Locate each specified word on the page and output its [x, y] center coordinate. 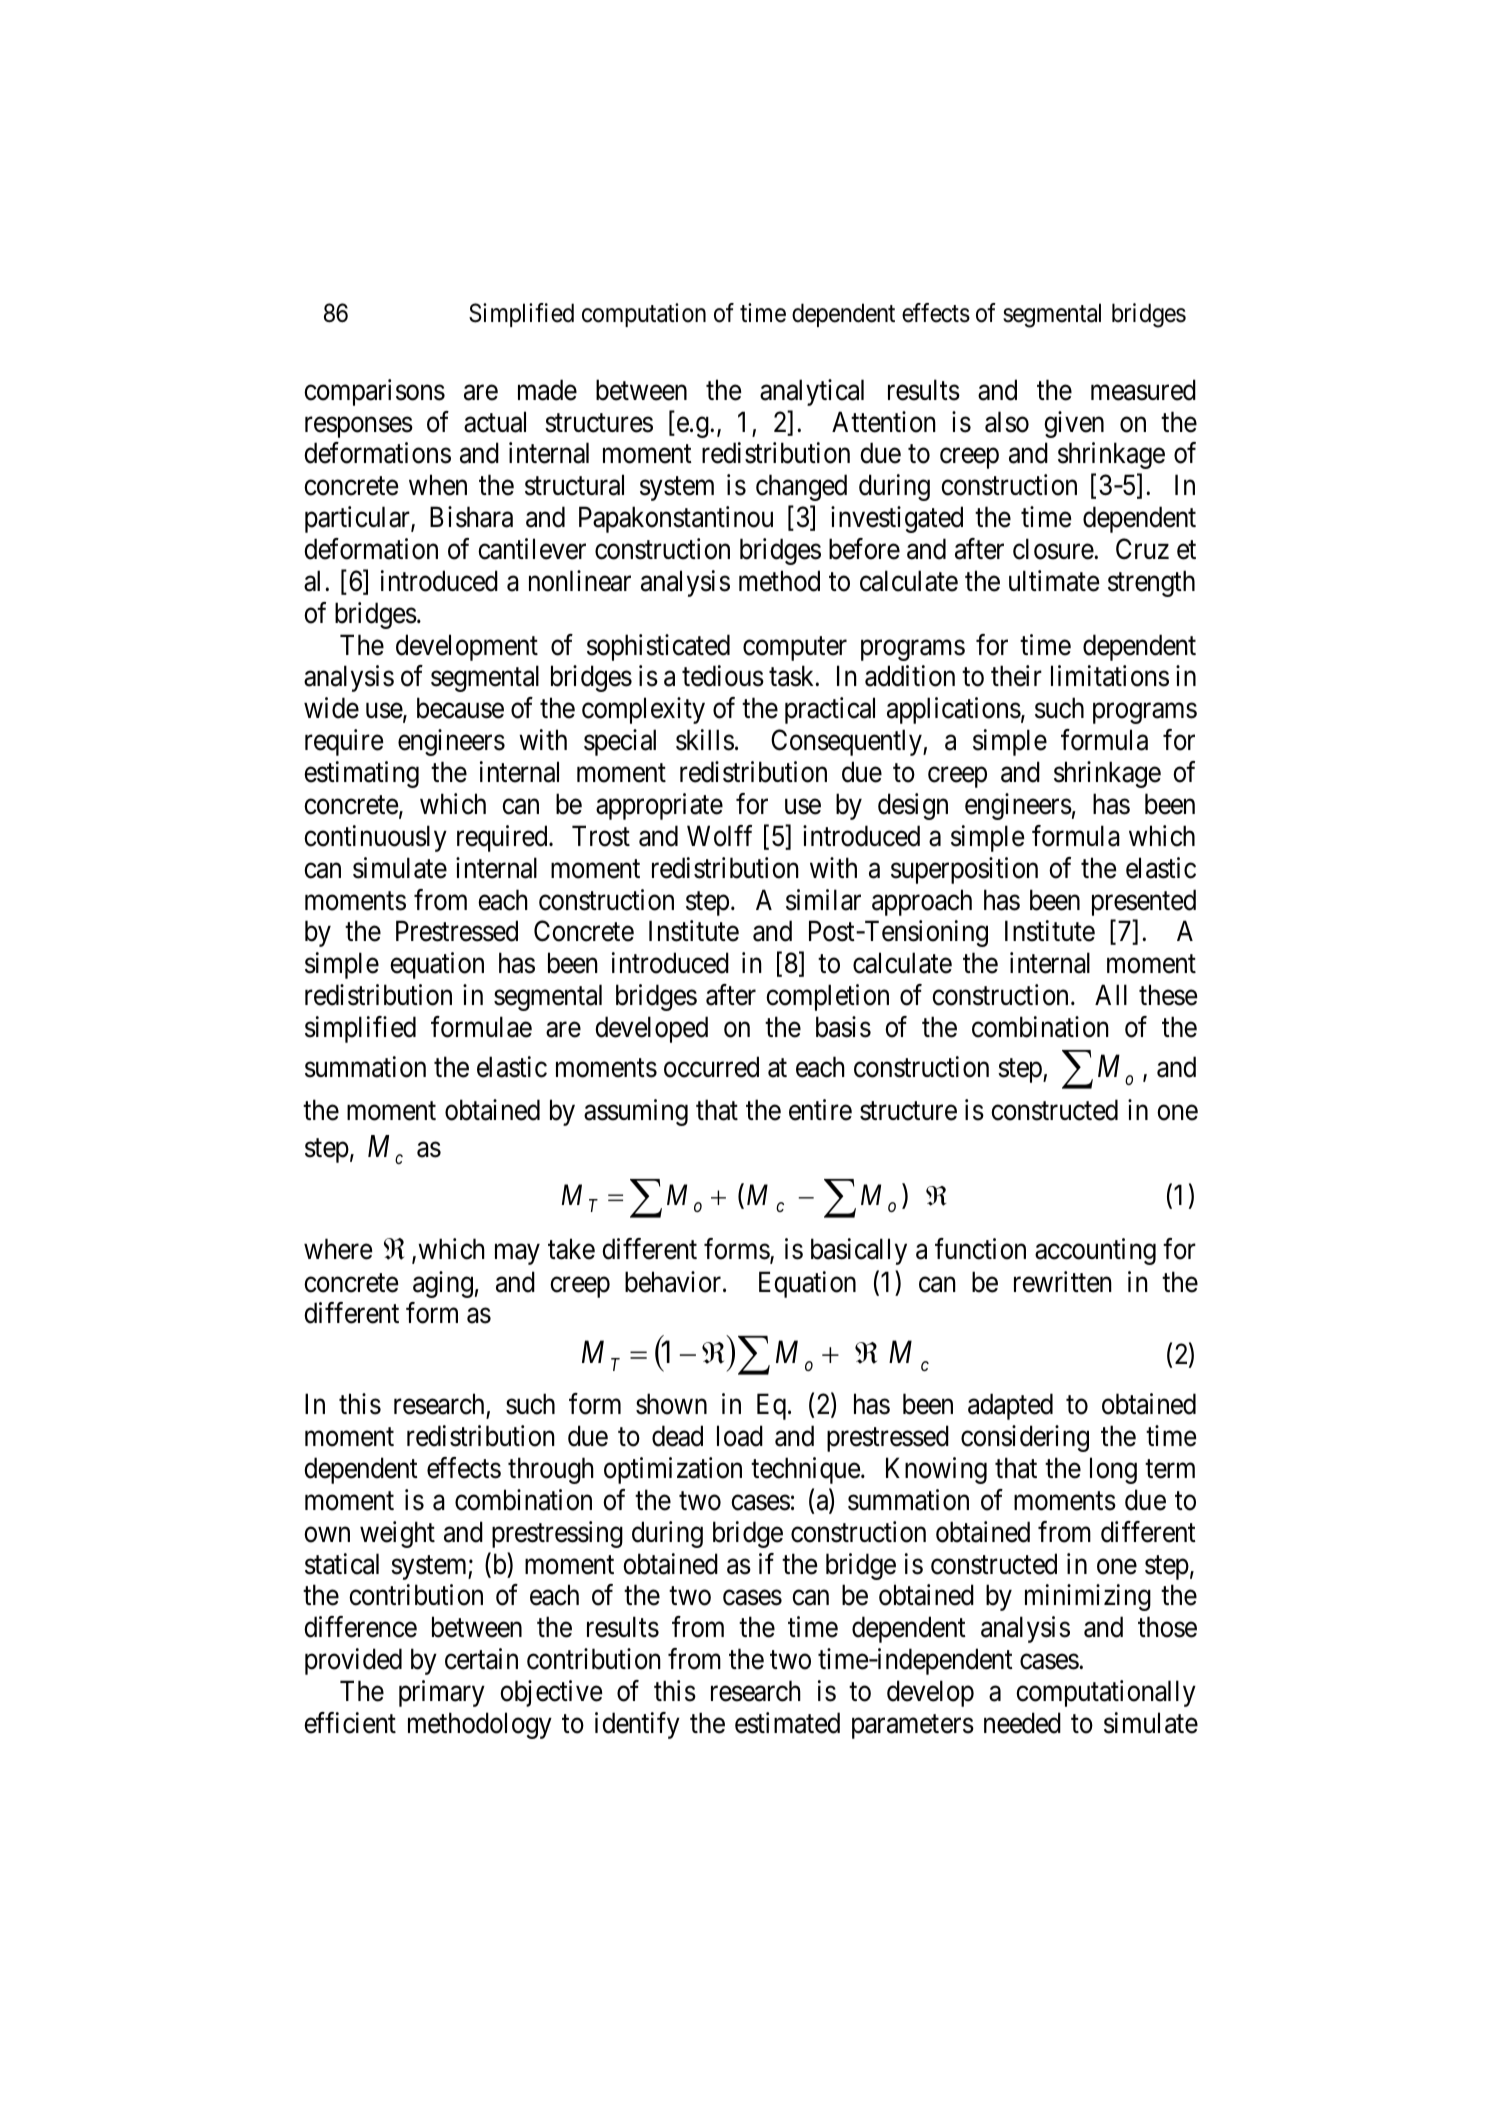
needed [1022, 1723]
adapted [1010, 1406]
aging [443, 1284]
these [1168, 995]
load [740, 1436]
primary [442, 1693]
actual [495, 422]
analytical [812, 392]
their [1016, 676]
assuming [636, 1112]
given [1074, 424]
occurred [711, 1067]
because [460, 708]
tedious [723, 676]
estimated [787, 1723]
